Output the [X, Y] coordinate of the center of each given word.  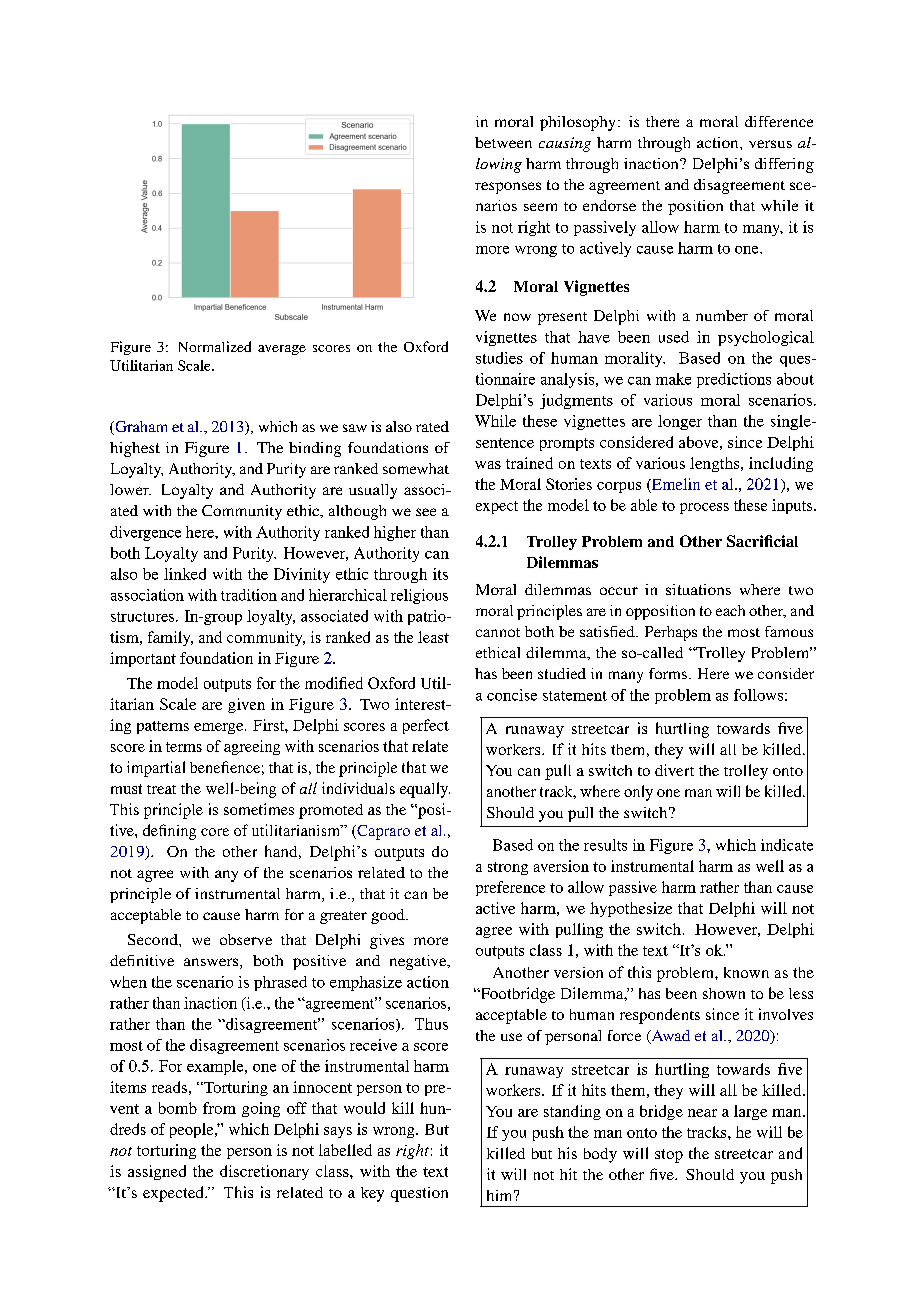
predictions [734, 380]
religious [419, 596]
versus [770, 144]
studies [499, 358]
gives [387, 941]
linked [185, 574]
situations [698, 589]
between [503, 142]
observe [246, 939]
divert [674, 770]
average [282, 350]
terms [184, 747]
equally [425, 790]
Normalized [215, 346]
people [193, 1130]
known [746, 972]
